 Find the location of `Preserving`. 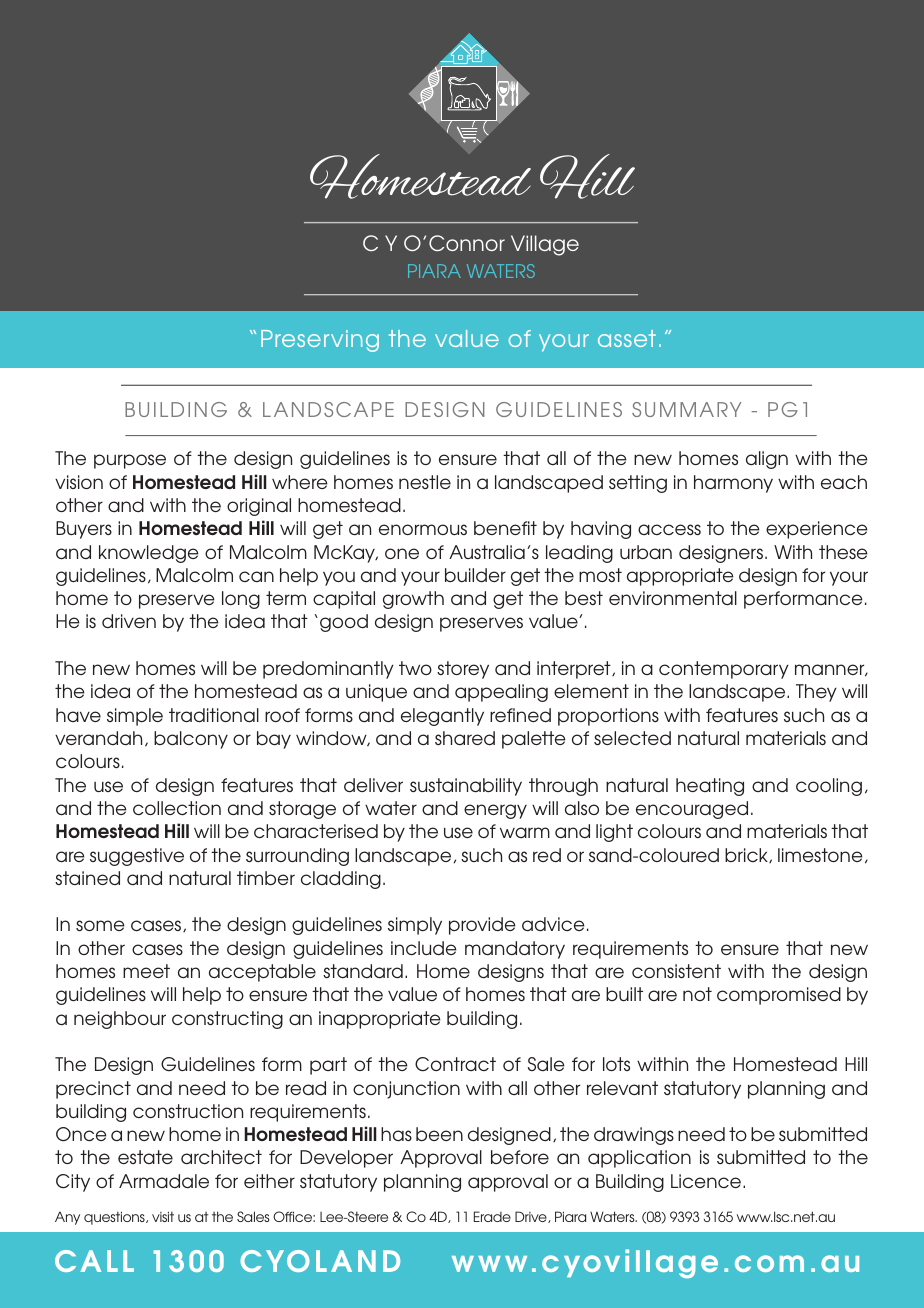

Preserving is located at coordinates (320, 341).
